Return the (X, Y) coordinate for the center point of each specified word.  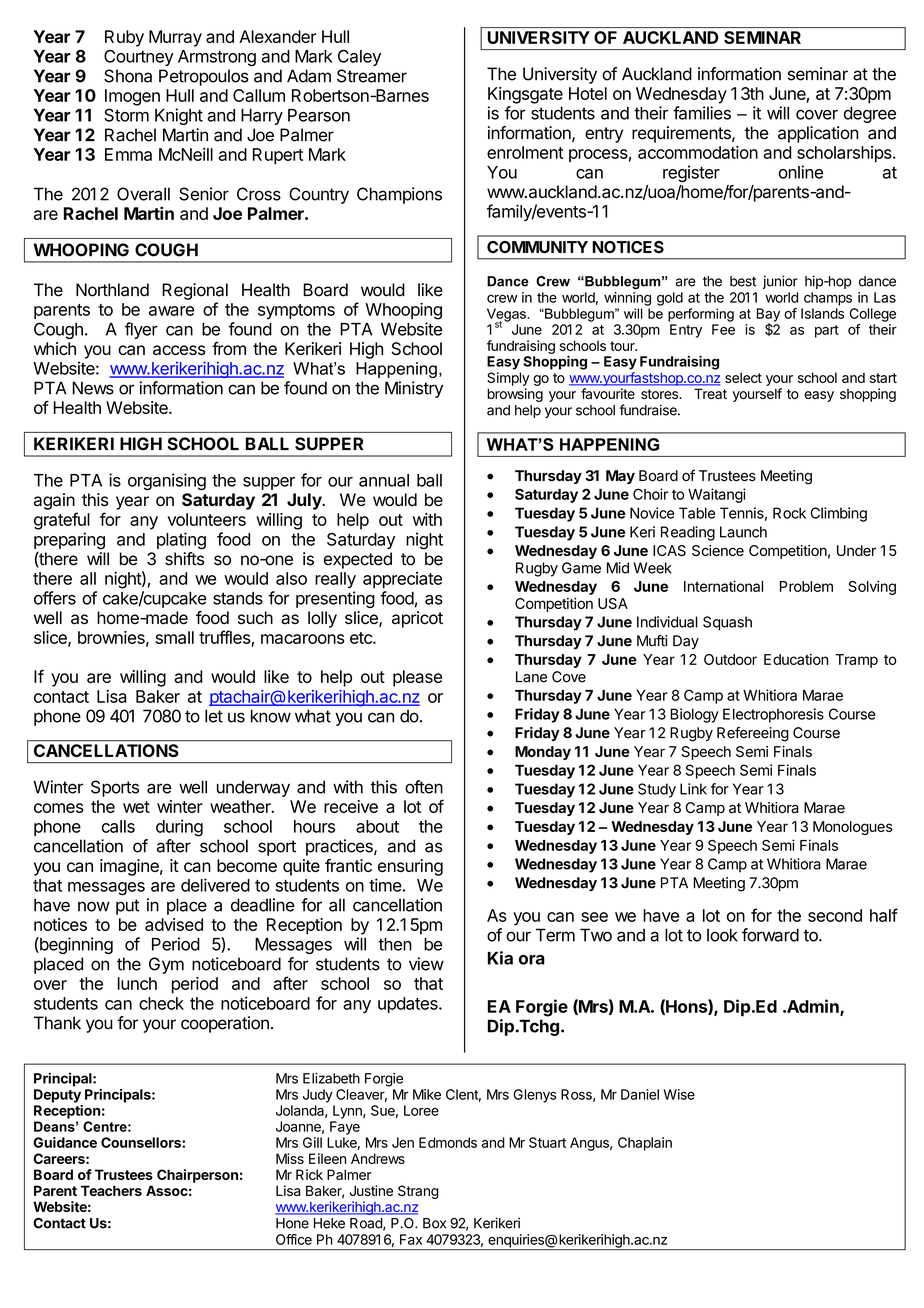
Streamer (372, 76)
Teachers (111, 1190)
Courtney (139, 57)
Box (434, 1223)
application (818, 134)
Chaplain (645, 1144)
